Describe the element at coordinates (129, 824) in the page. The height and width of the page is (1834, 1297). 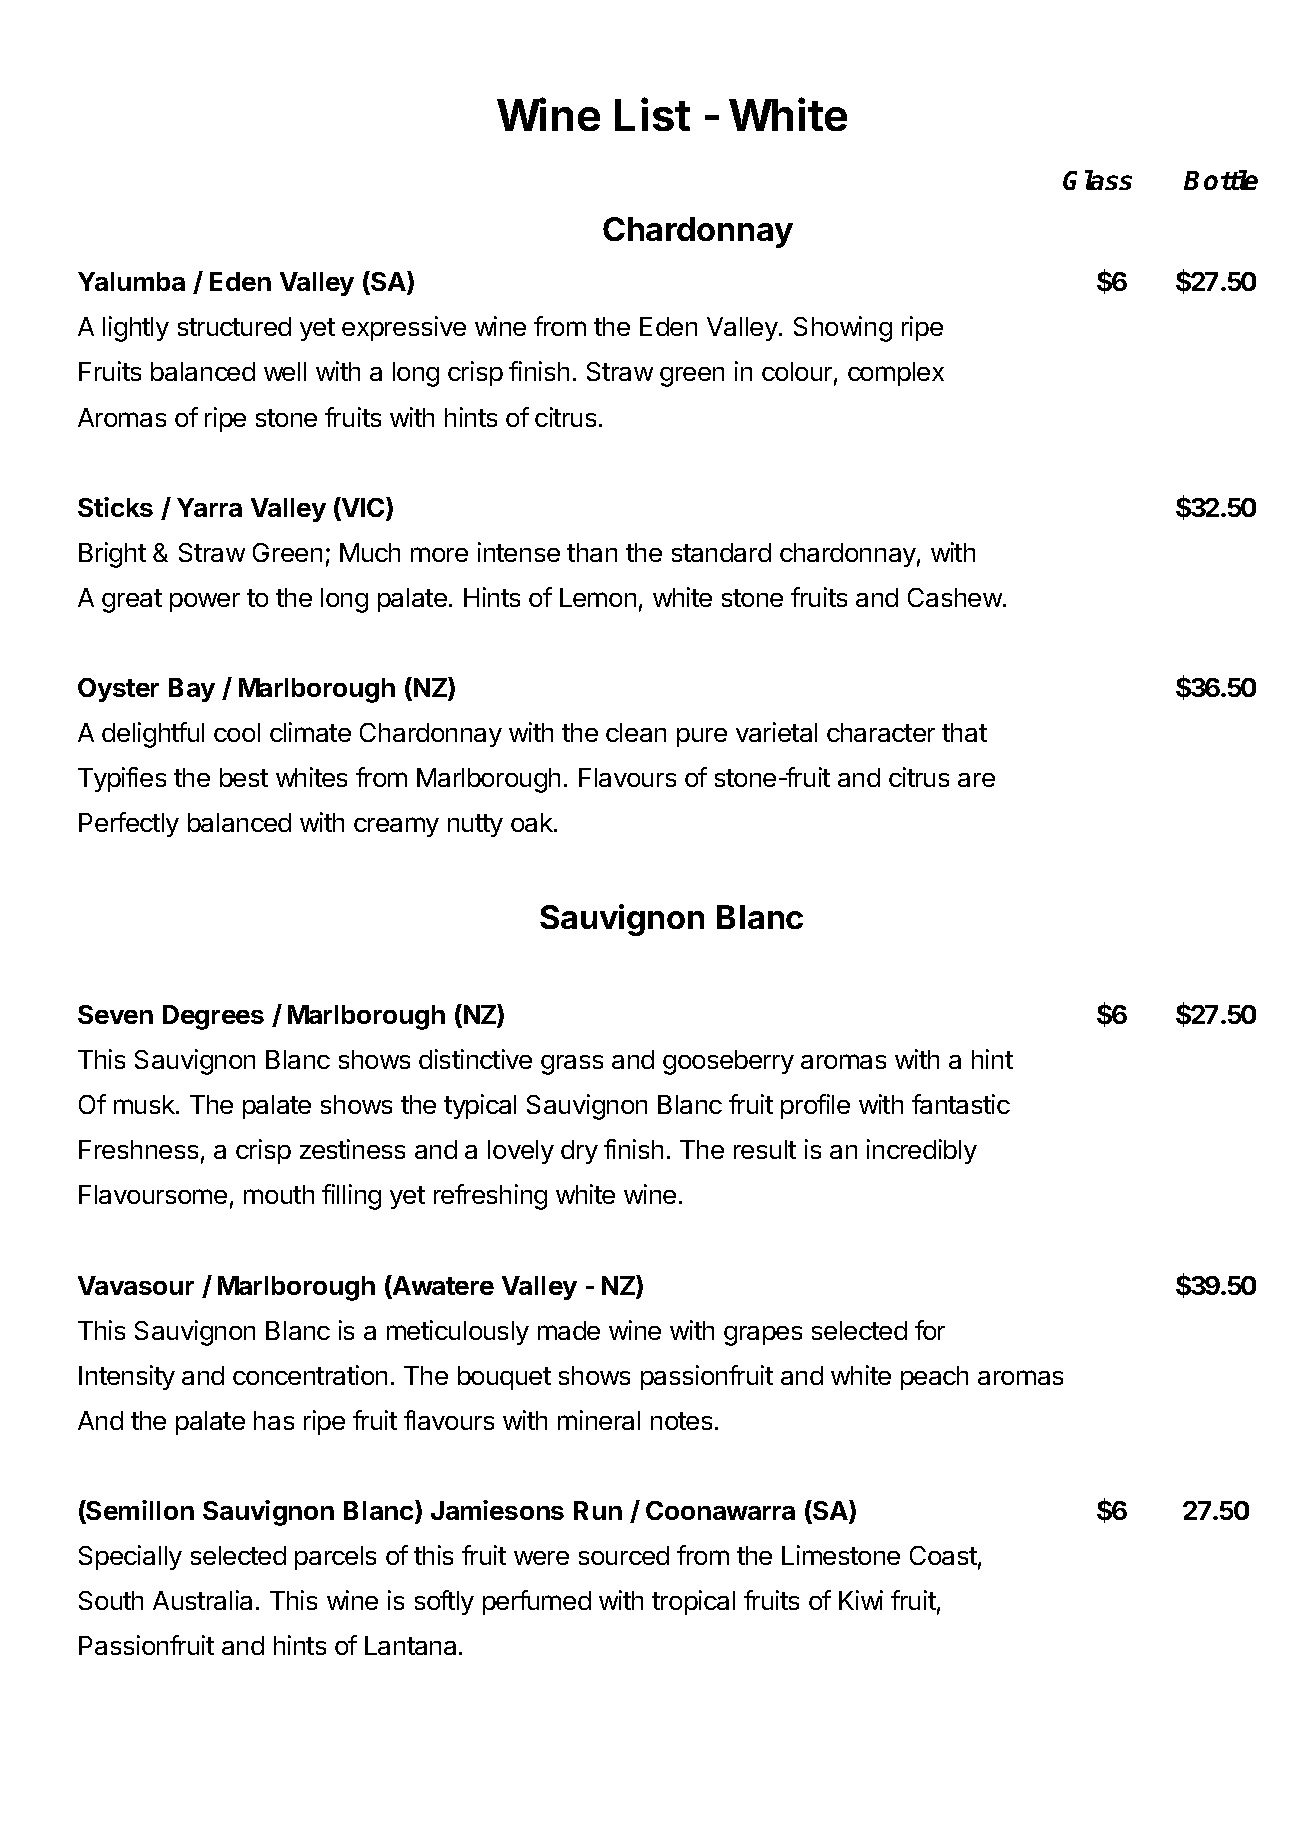
I see `Perfectly` at that location.
